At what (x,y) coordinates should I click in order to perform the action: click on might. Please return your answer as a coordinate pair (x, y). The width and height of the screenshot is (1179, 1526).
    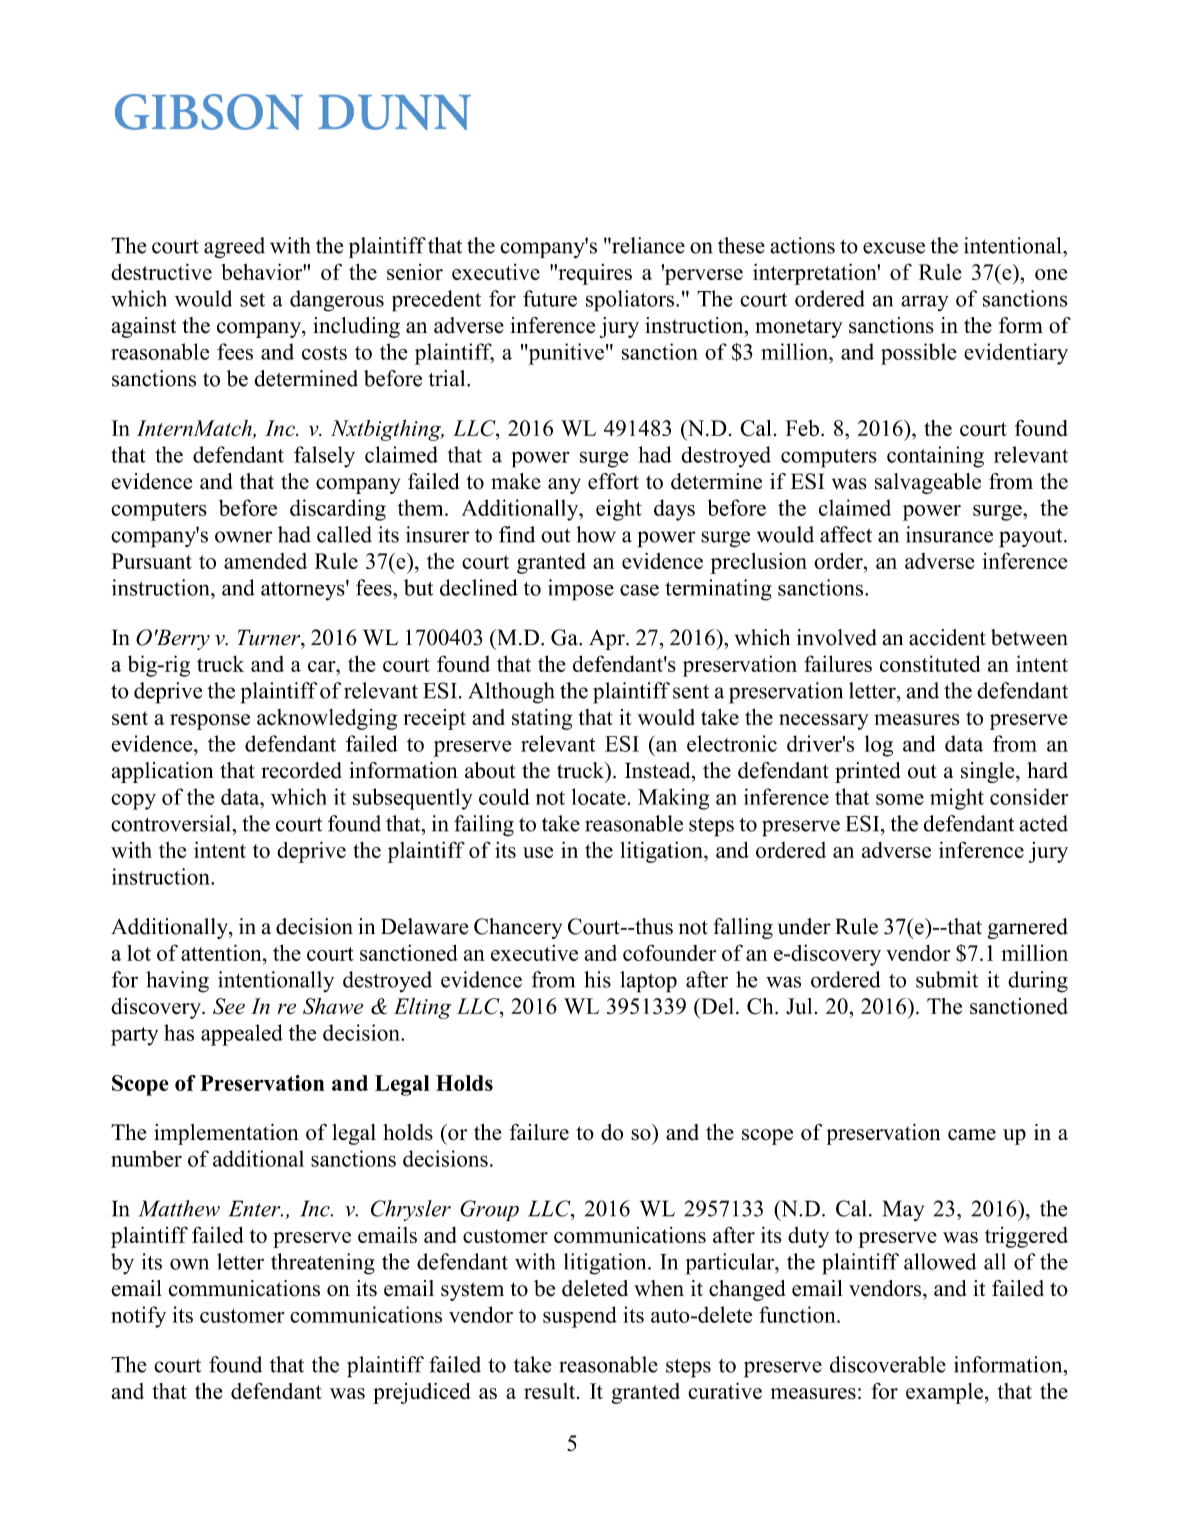
    Looking at the image, I should click on (957, 799).
